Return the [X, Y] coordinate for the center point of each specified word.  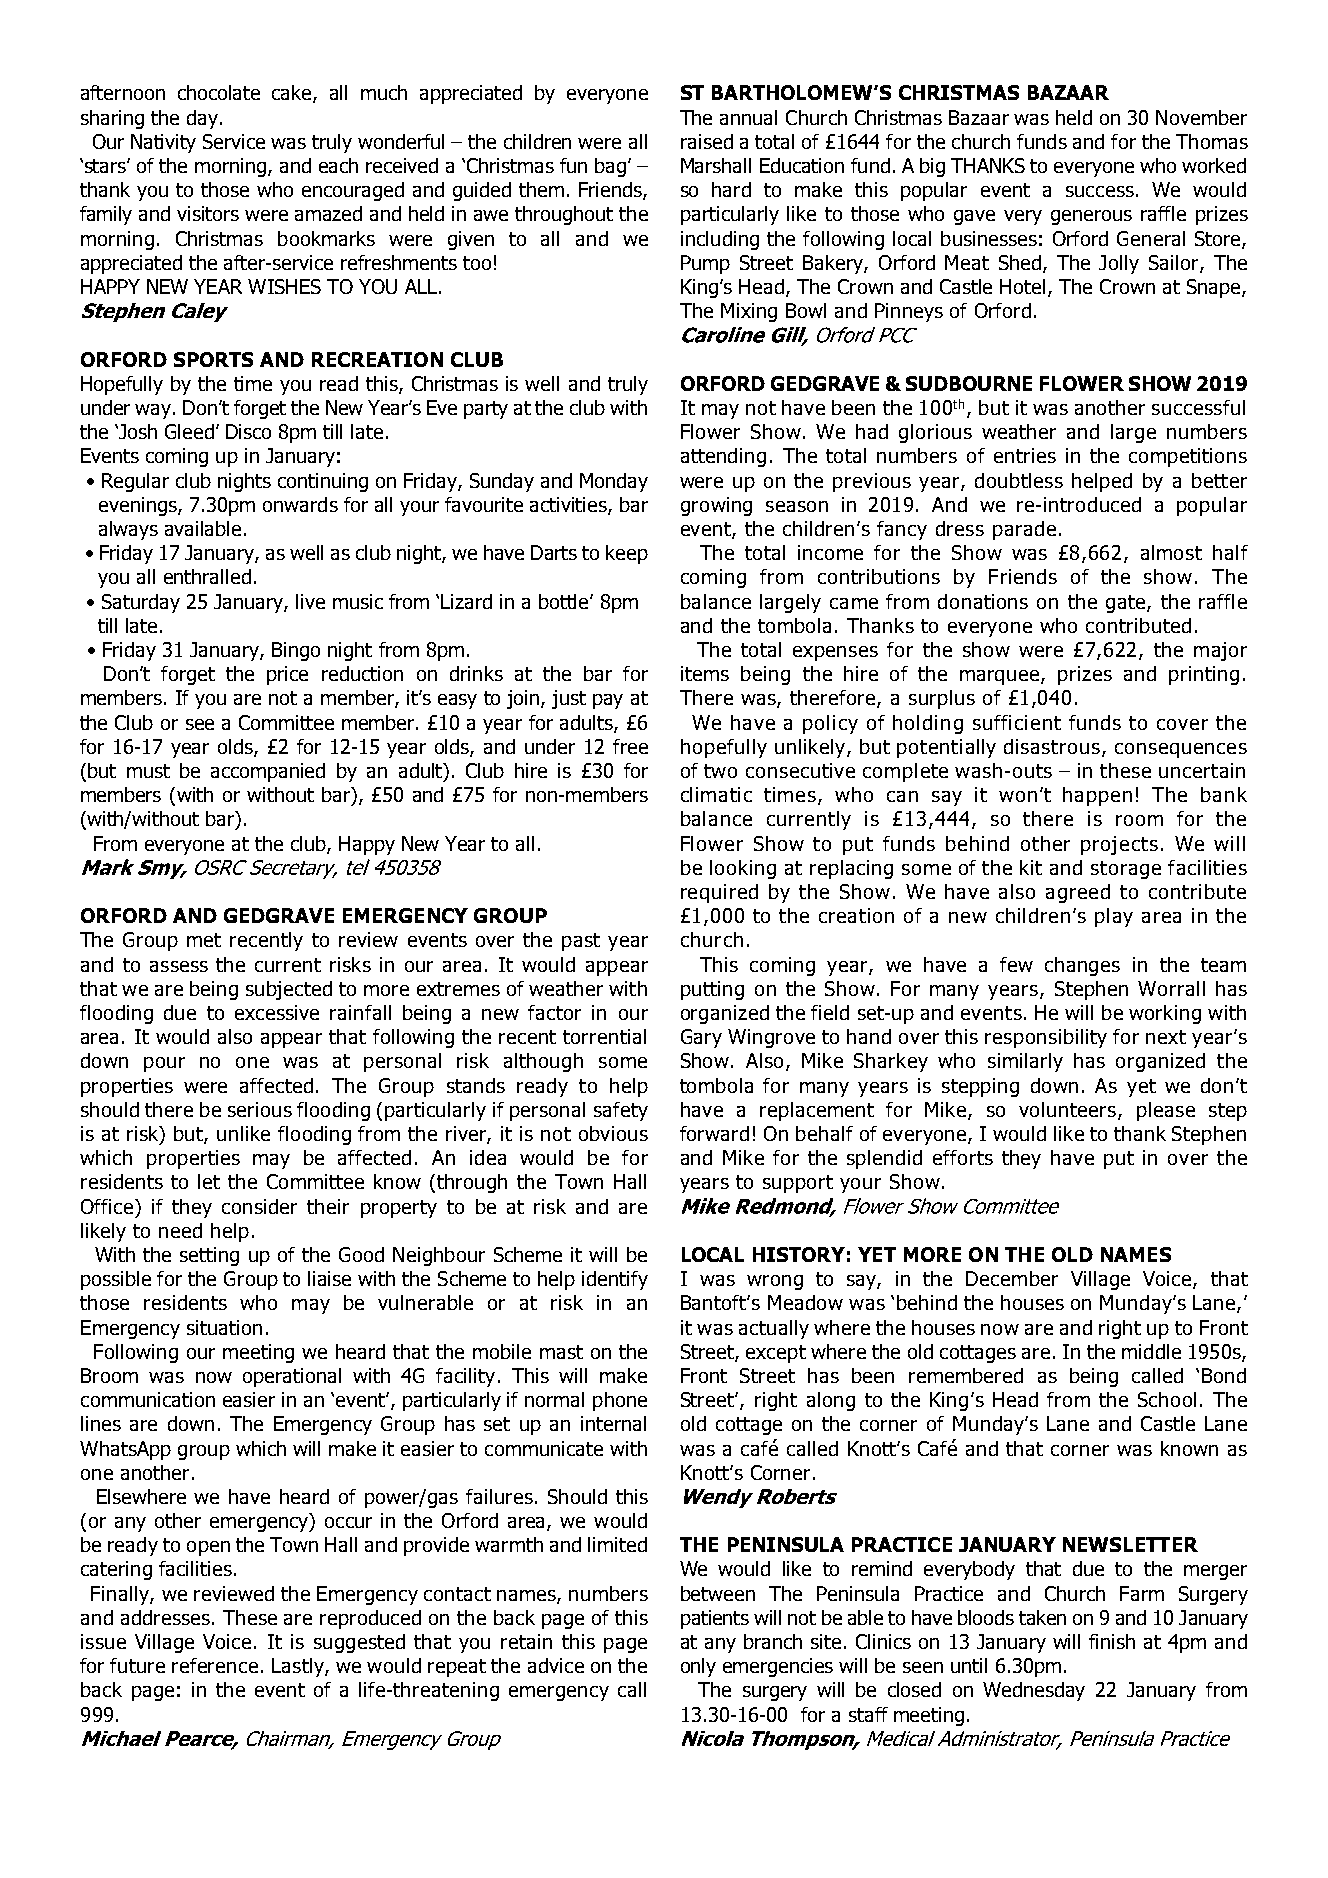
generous [1091, 217]
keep [627, 554]
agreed [1078, 893]
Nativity [163, 143]
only [698, 1667]
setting [209, 1256]
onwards [300, 504]
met [204, 940]
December [1012, 1278]
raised [707, 141]
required [719, 893]
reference [215, 1665]
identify [615, 1280]
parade [1024, 530]
